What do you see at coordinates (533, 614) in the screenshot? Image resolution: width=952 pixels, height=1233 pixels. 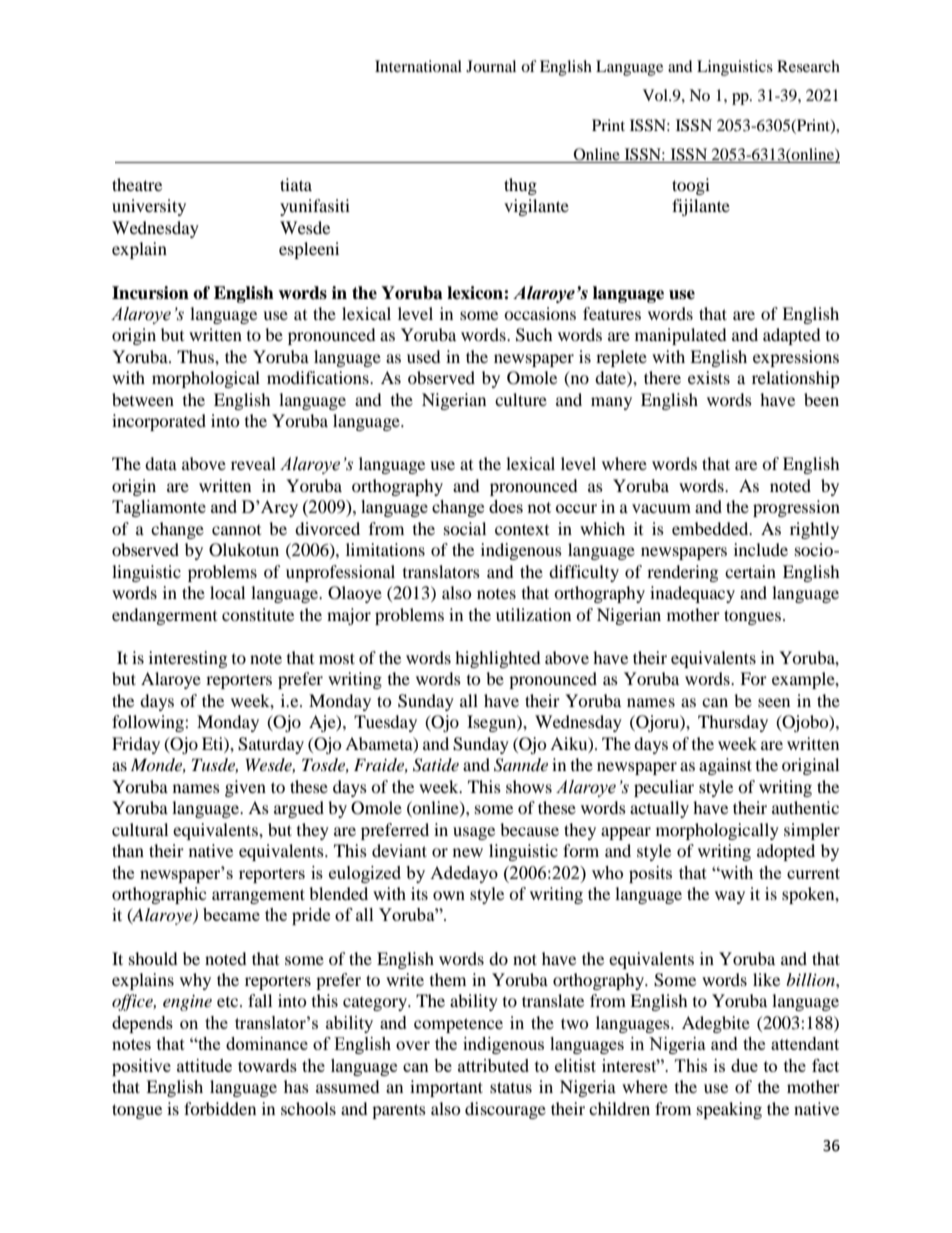 I see `utilization` at bounding box center [533, 614].
